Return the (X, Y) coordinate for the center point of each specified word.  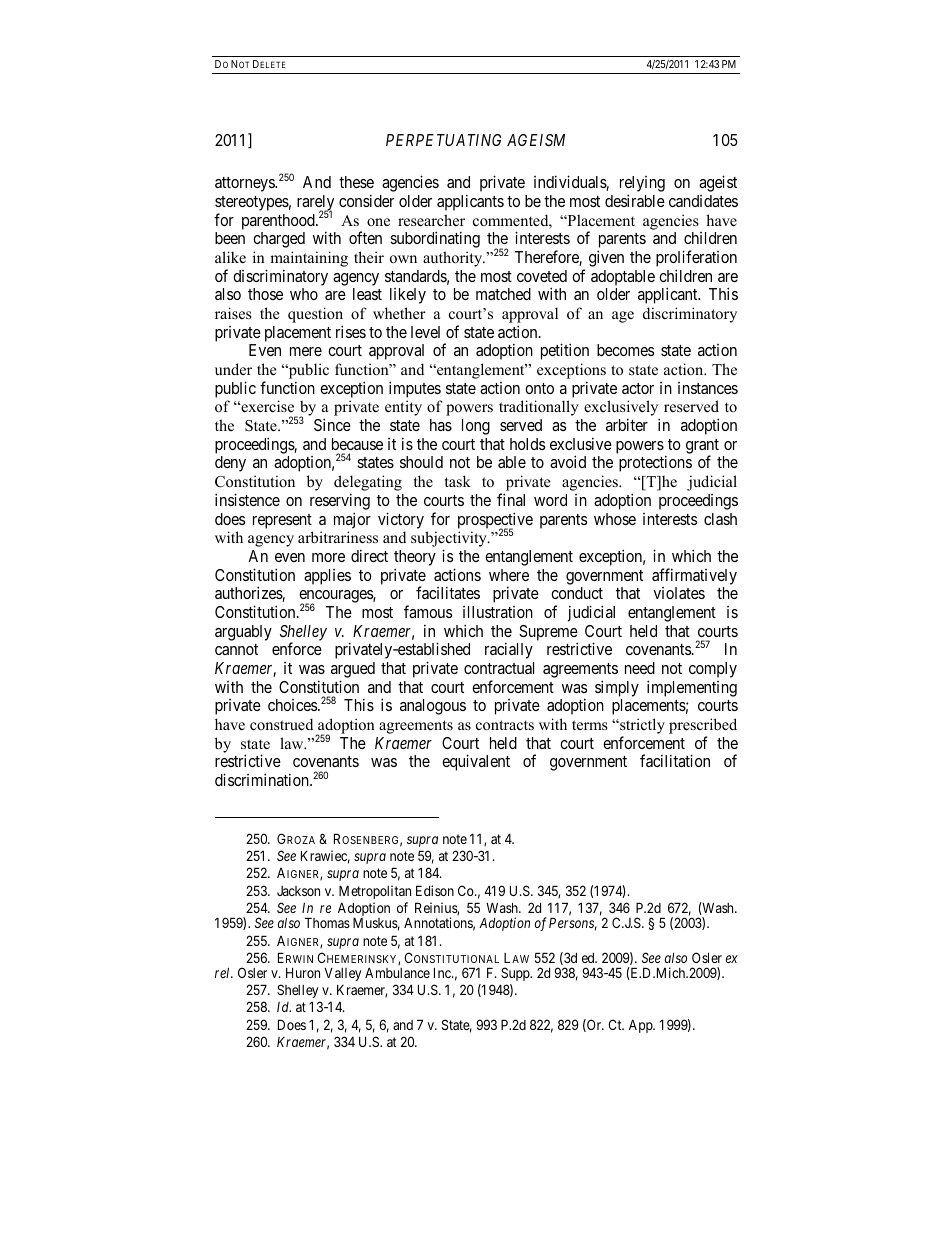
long (476, 427)
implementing (692, 688)
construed (281, 724)
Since (332, 424)
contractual (499, 668)
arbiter (627, 424)
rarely (315, 204)
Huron (303, 972)
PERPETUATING (443, 140)
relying (642, 185)
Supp (516, 974)
